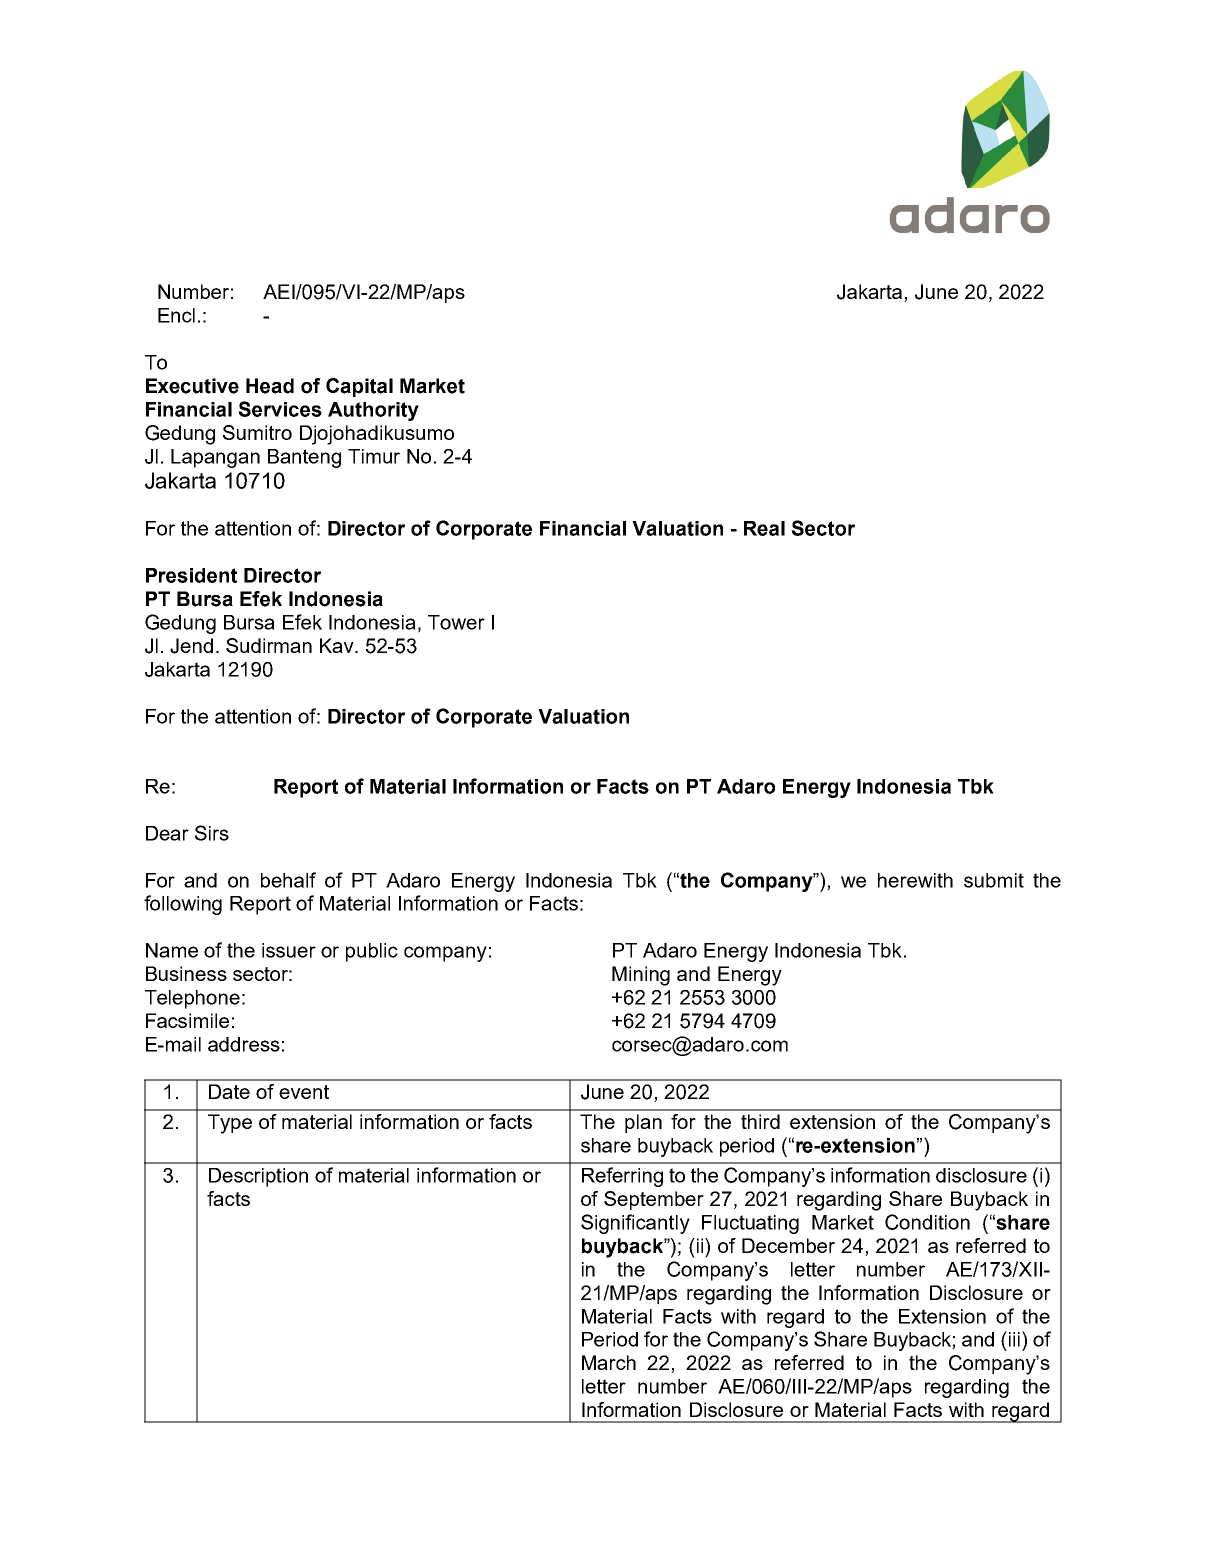 This screenshot has height=1560, width=1206. What do you see at coordinates (641, 976) in the screenshot?
I see `Mining` at bounding box center [641, 976].
